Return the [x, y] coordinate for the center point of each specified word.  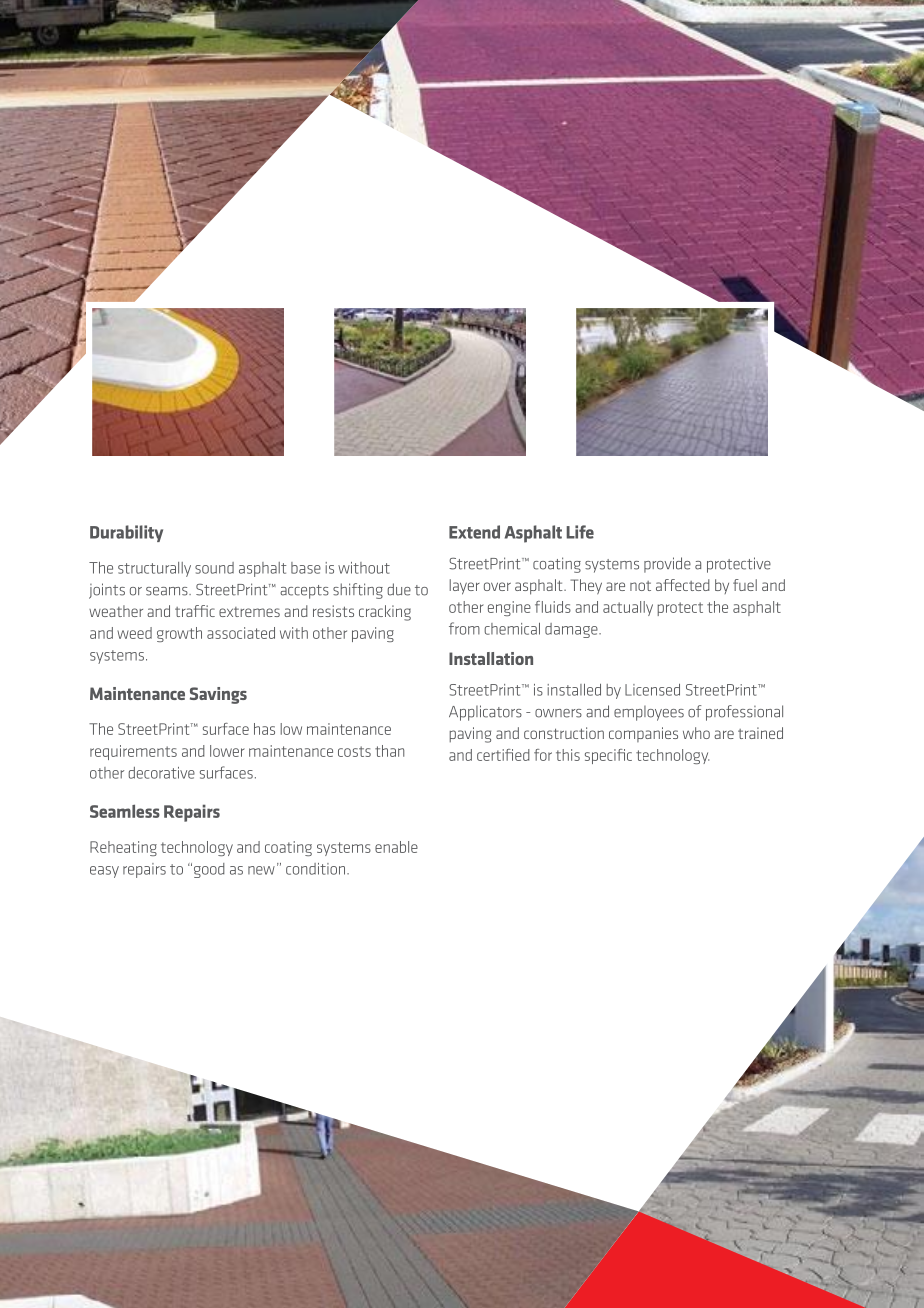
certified [503, 755]
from [464, 628]
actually [628, 608]
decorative [161, 773]
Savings [218, 695]
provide [667, 565]
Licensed [652, 690]
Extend [474, 532]
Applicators [485, 713]
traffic [195, 611]
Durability [126, 533]
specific [608, 756]
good [208, 870]
